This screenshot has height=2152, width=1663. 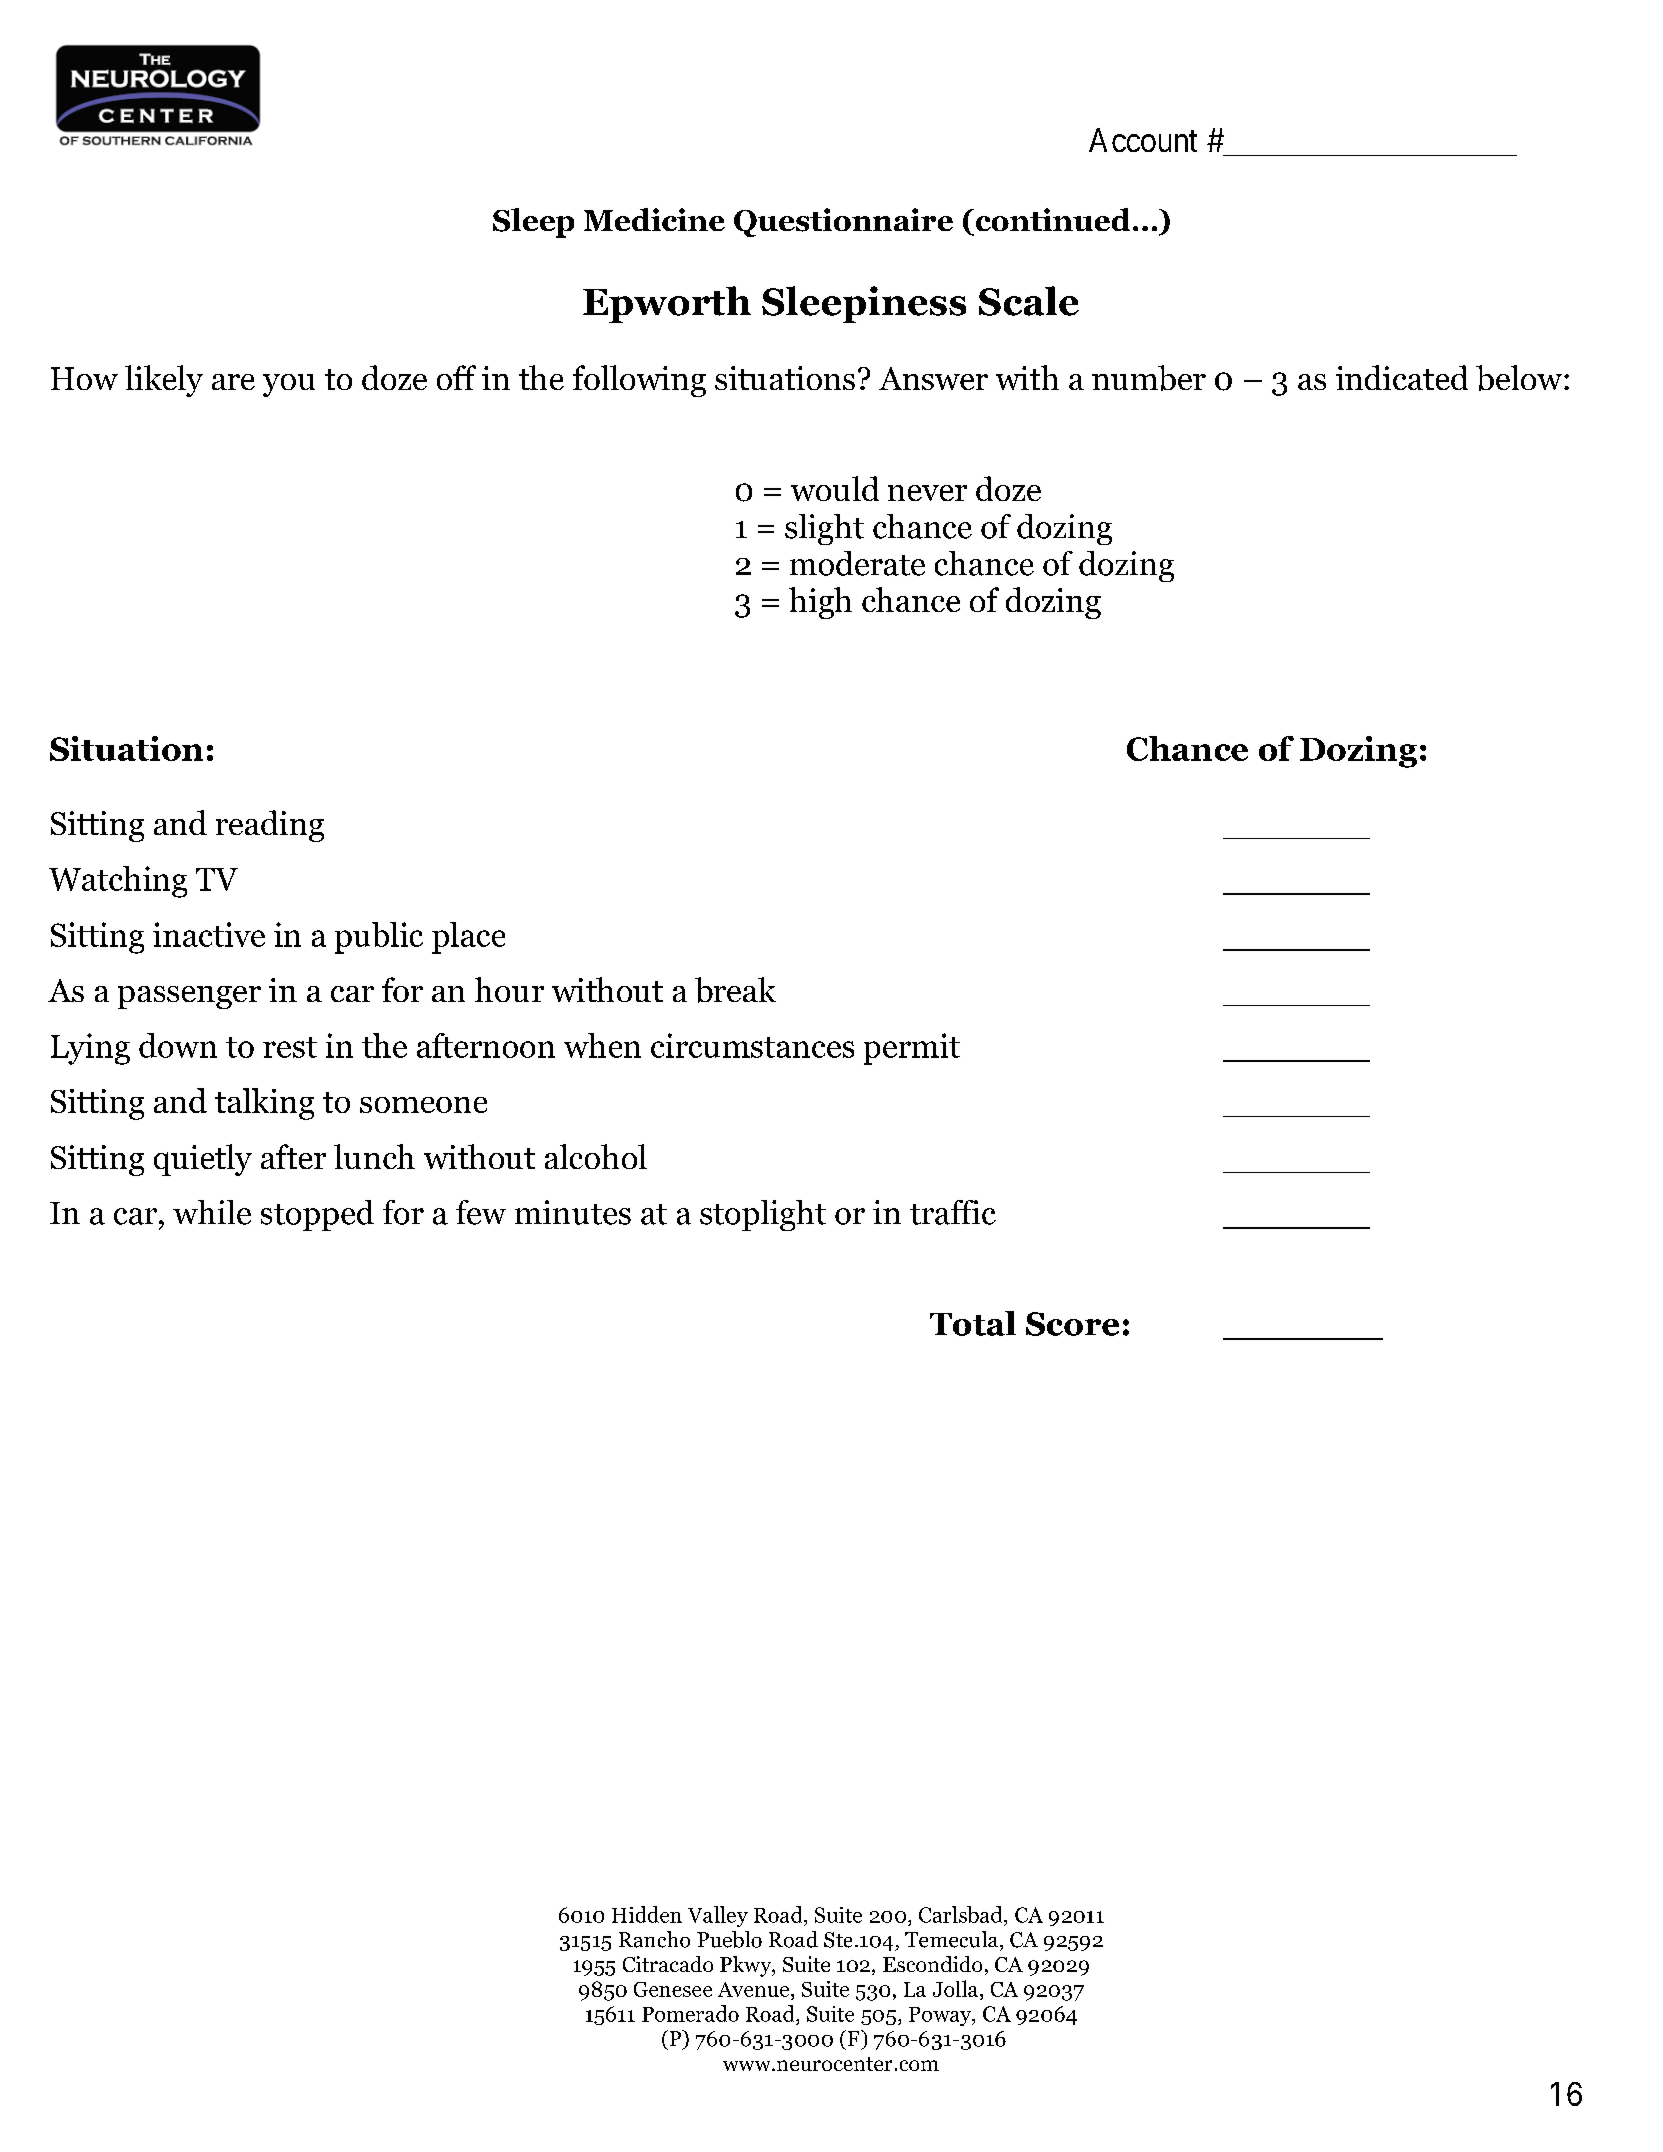 What do you see at coordinates (264, 1104) in the screenshot?
I see `talking` at bounding box center [264, 1104].
